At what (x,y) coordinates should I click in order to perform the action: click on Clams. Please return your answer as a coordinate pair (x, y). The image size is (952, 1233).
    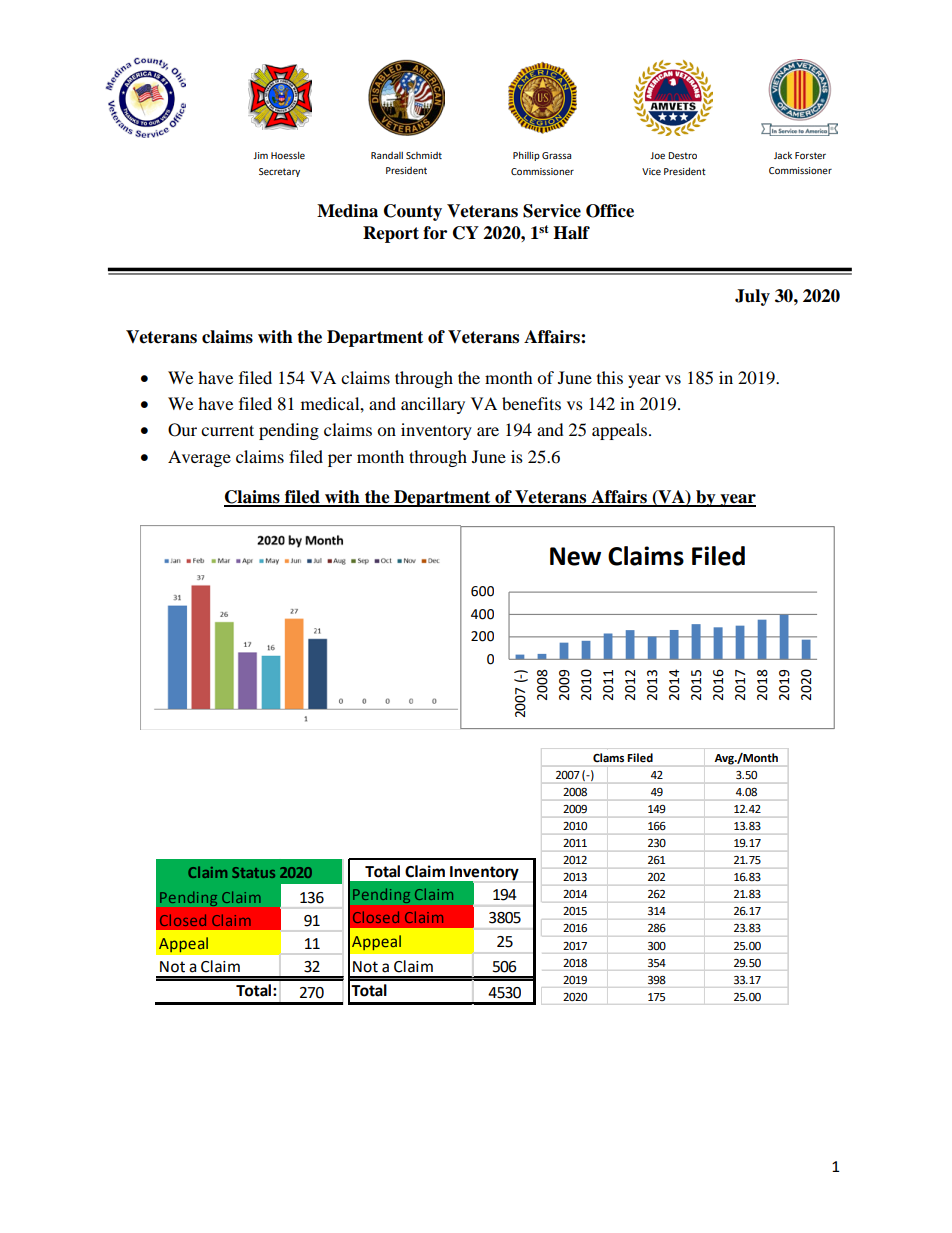
    Looking at the image, I should click on (608, 757).
